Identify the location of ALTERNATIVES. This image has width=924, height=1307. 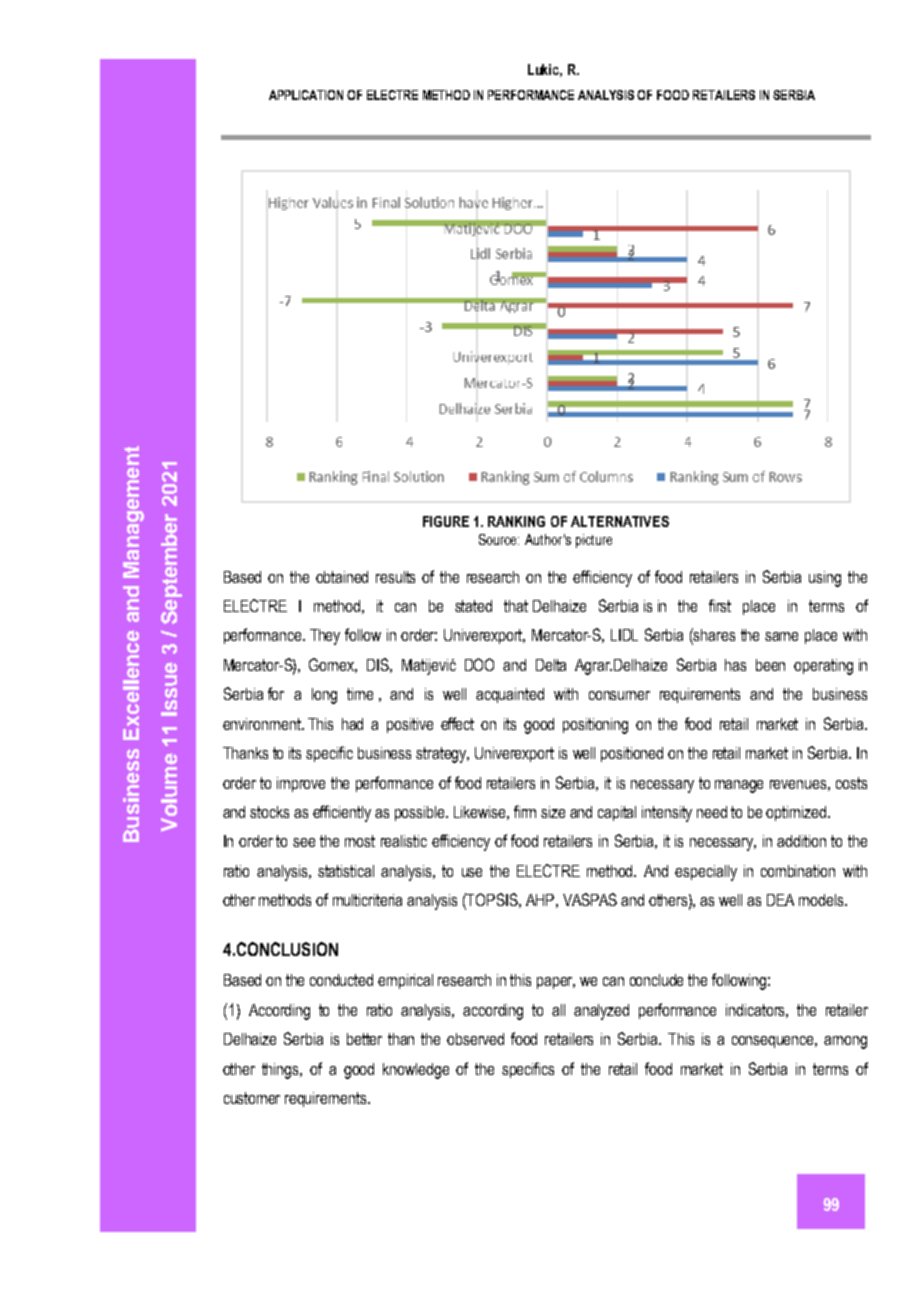
(620, 521).
